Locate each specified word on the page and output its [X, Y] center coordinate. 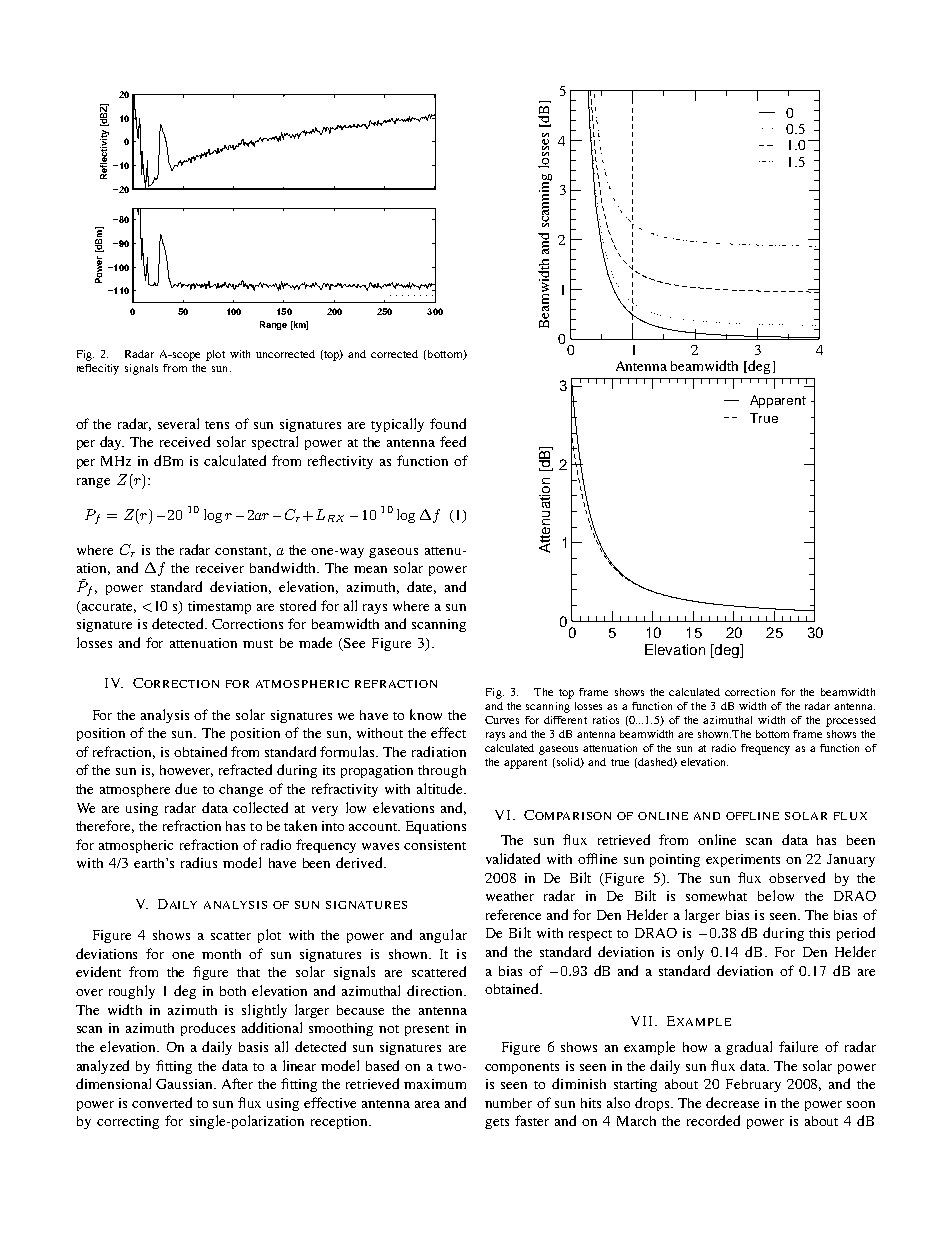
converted [162, 1102]
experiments [743, 860]
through [442, 771]
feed [453, 441]
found [448, 423]
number [508, 1103]
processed [851, 721]
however [186, 771]
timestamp [219, 607]
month [221, 954]
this [819, 933]
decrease [732, 1102]
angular [443, 936]
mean [370, 569]
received [185, 441]
